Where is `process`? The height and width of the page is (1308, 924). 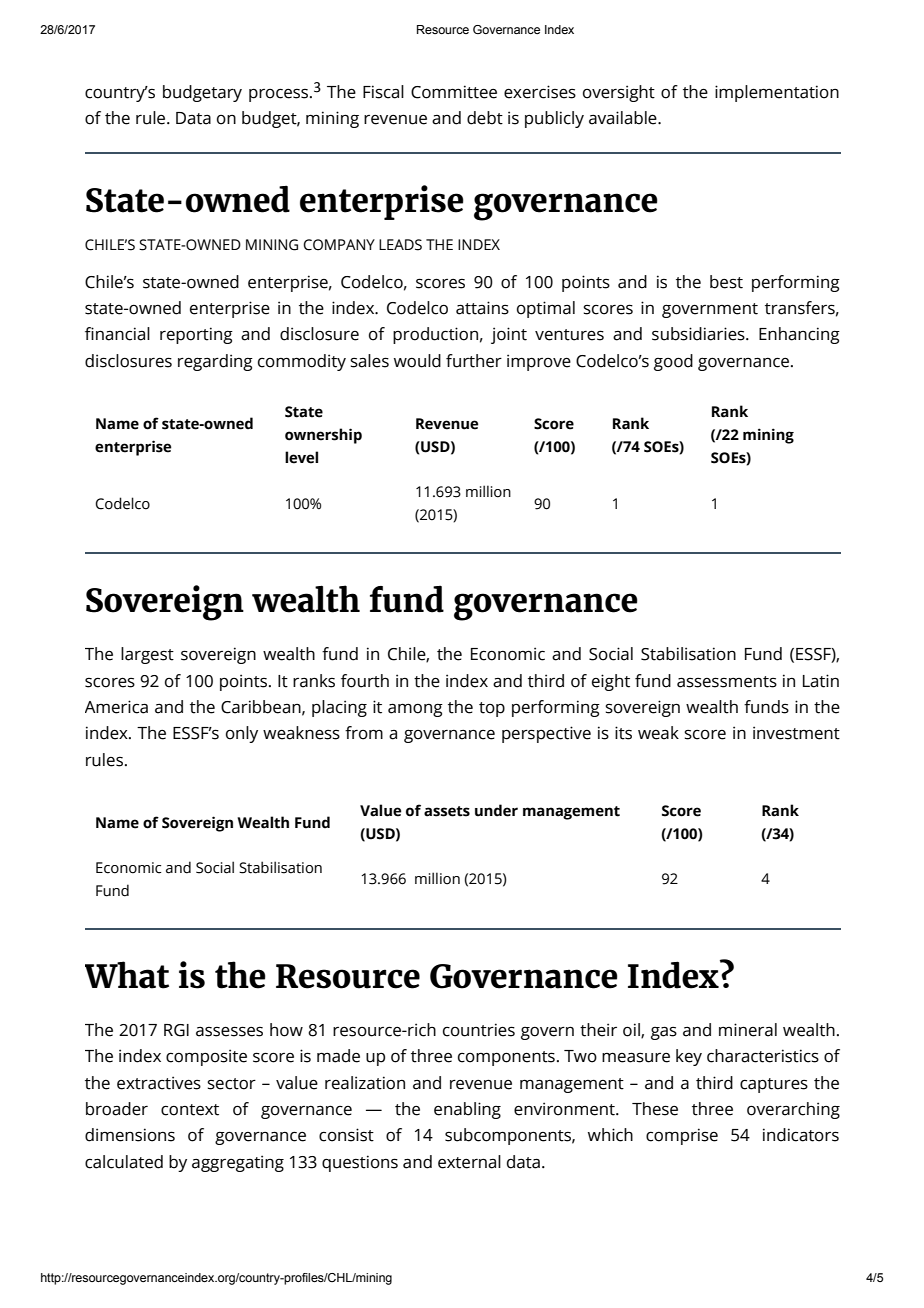 process is located at coordinates (280, 95).
